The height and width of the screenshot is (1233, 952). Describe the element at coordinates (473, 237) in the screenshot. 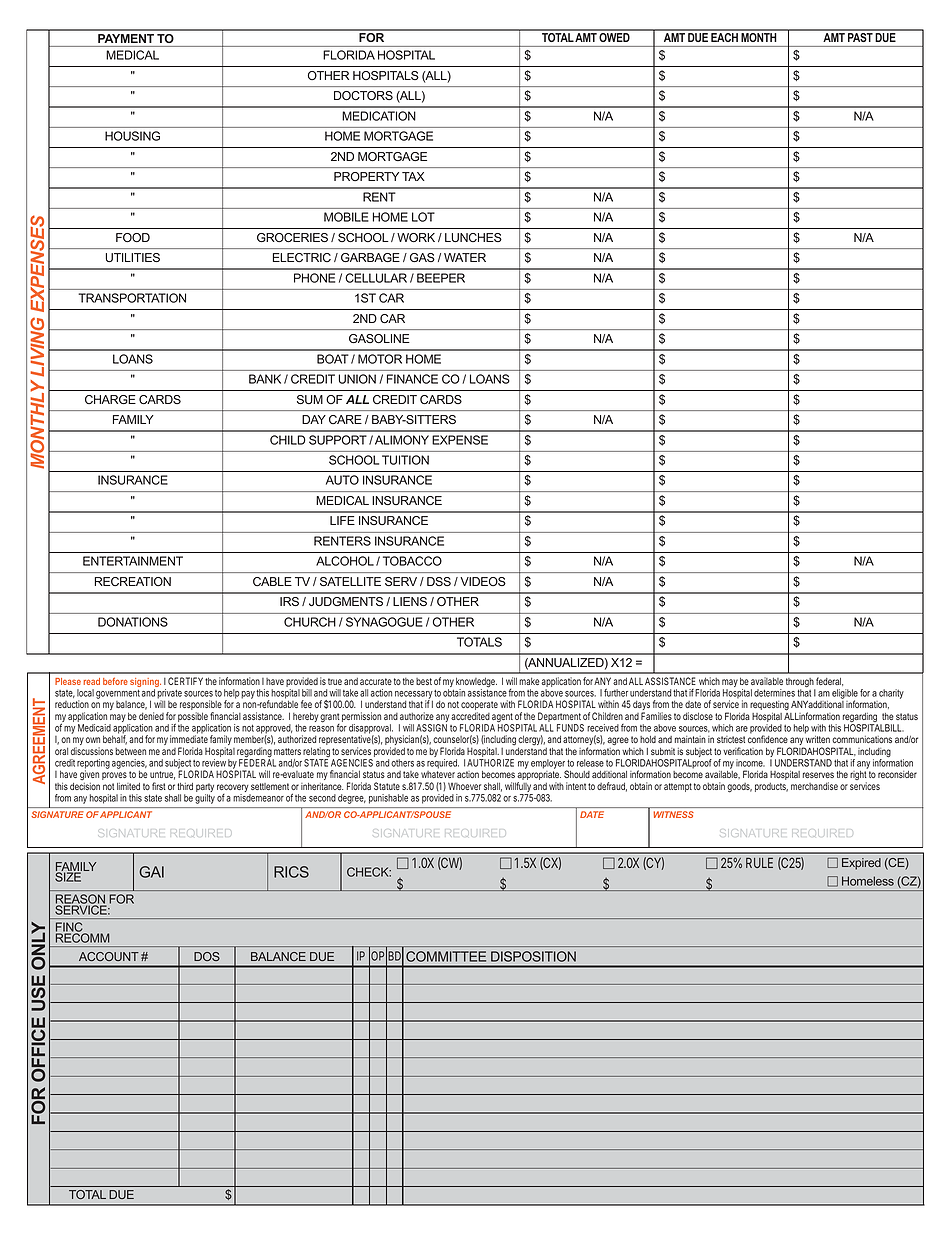

I see `LUNCHES` at that location.
